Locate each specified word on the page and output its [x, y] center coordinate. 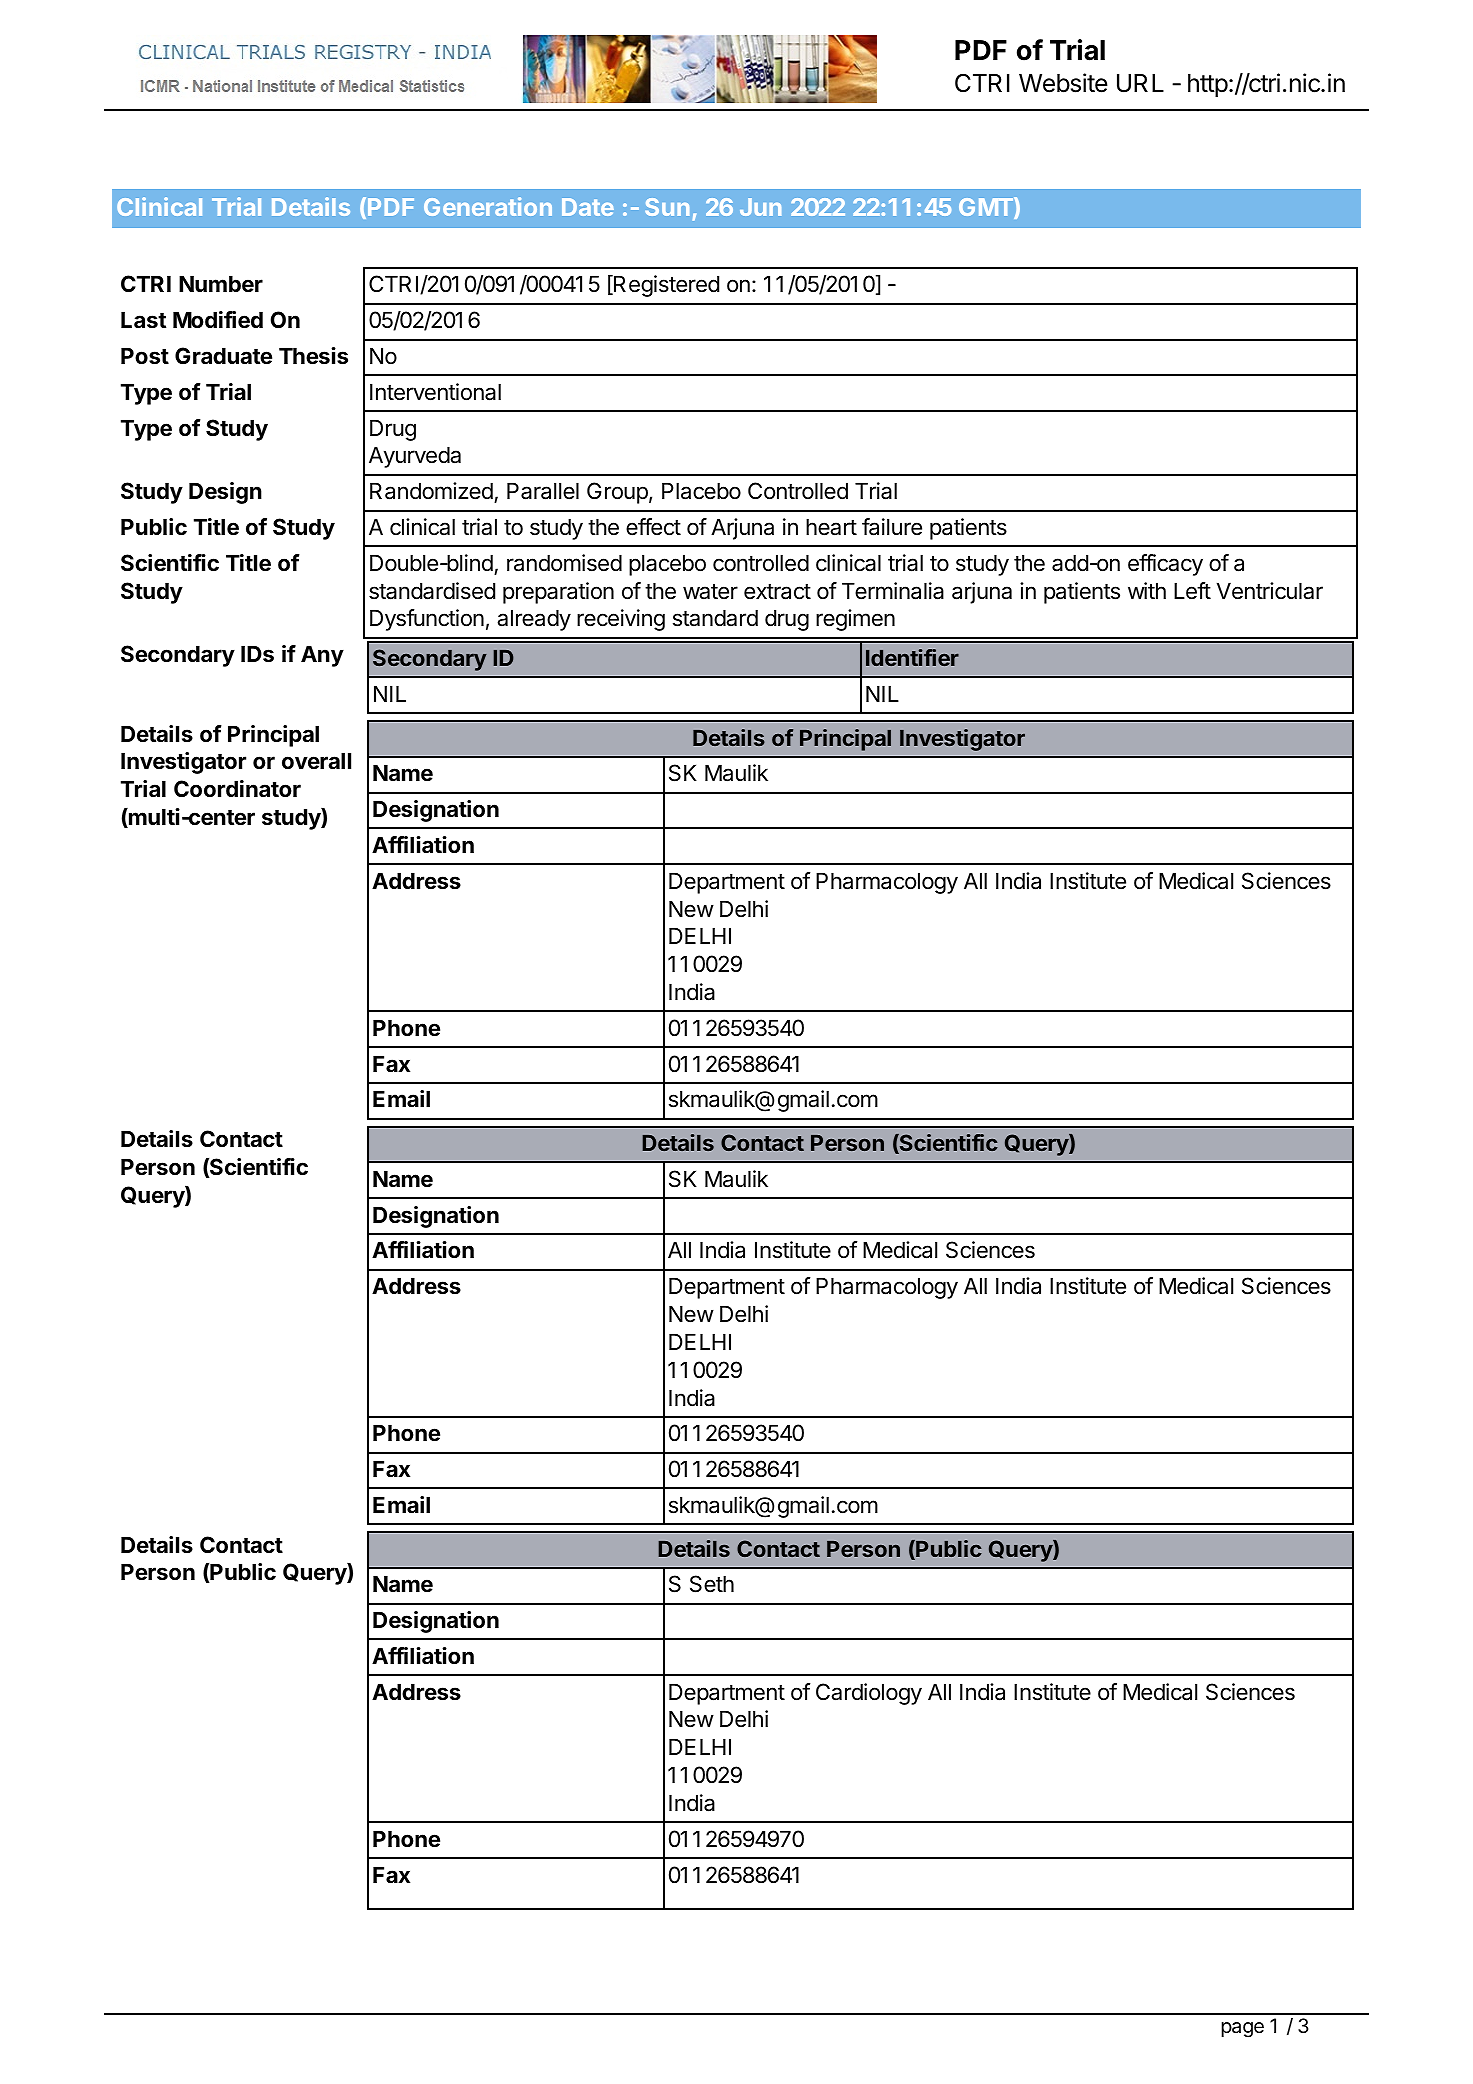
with [1147, 590]
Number [221, 283]
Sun [667, 207]
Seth [712, 1584]
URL [1140, 83]
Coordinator [237, 789]
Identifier [912, 657]
